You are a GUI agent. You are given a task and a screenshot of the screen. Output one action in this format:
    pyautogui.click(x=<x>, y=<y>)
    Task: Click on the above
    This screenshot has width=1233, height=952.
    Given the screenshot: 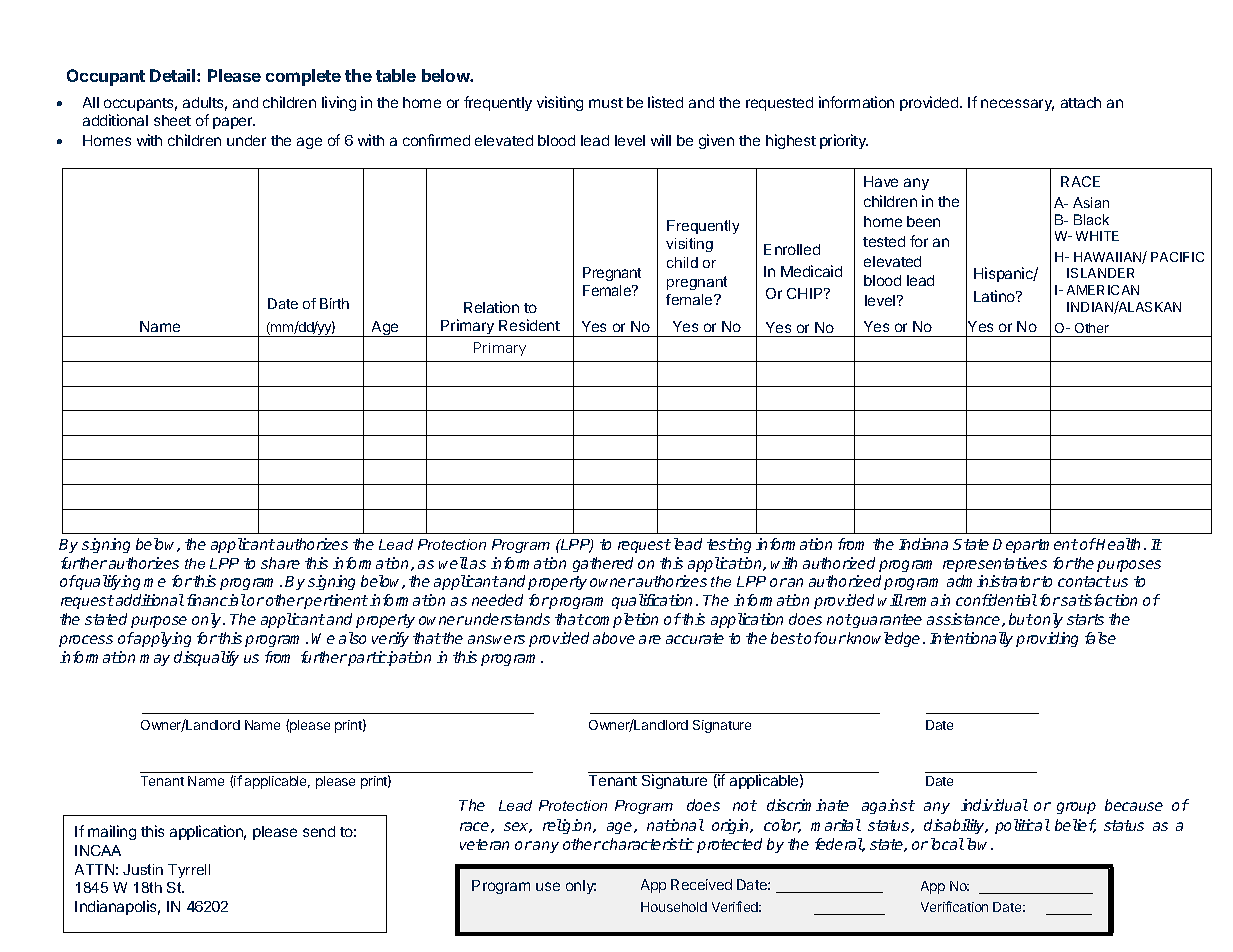 What is the action you would take?
    pyautogui.click(x=614, y=638)
